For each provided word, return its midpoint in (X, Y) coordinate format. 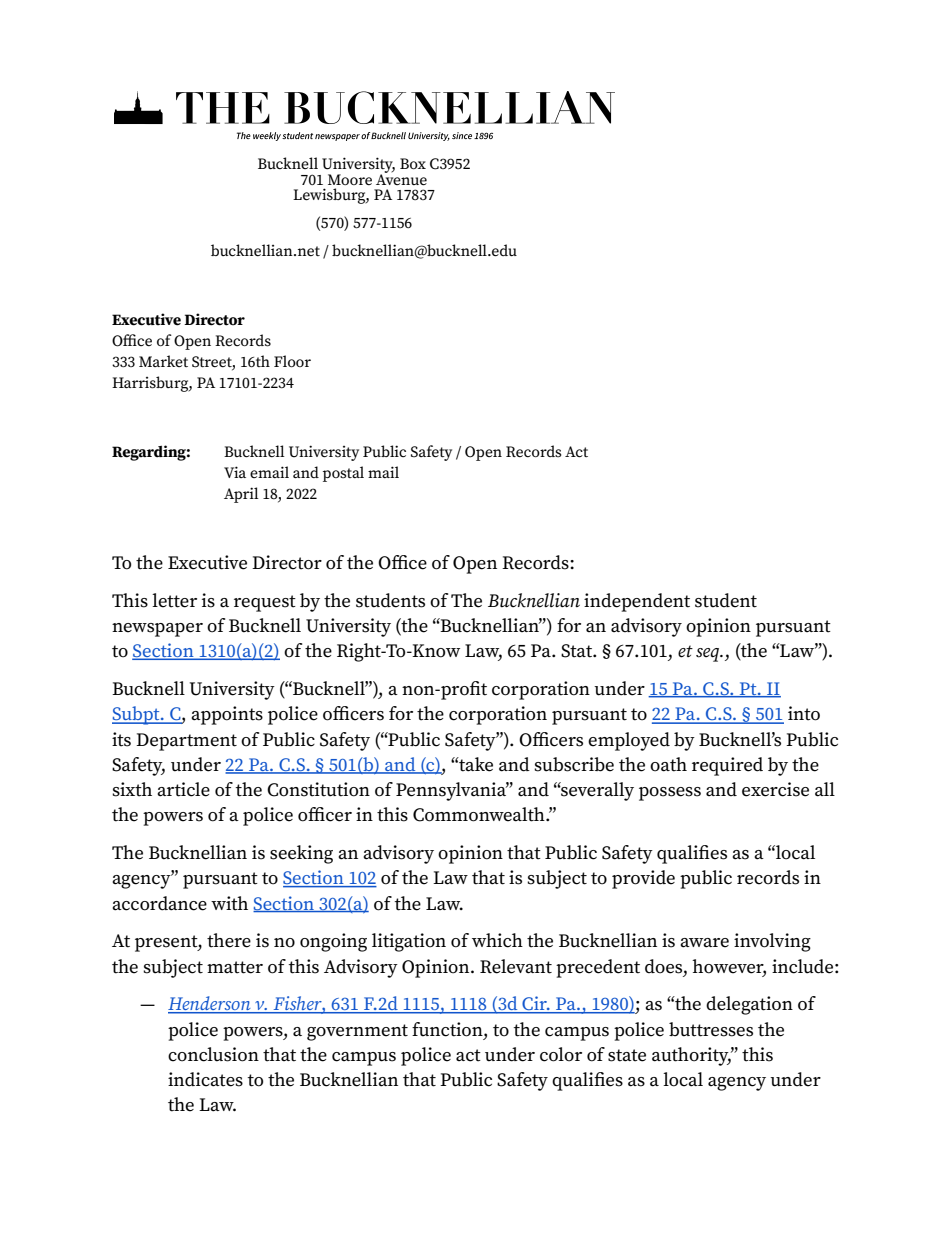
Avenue (401, 178)
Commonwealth (480, 814)
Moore (350, 179)
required (727, 766)
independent (637, 602)
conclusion (213, 1054)
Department (186, 742)
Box (413, 163)
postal (343, 474)
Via (235, 472)
